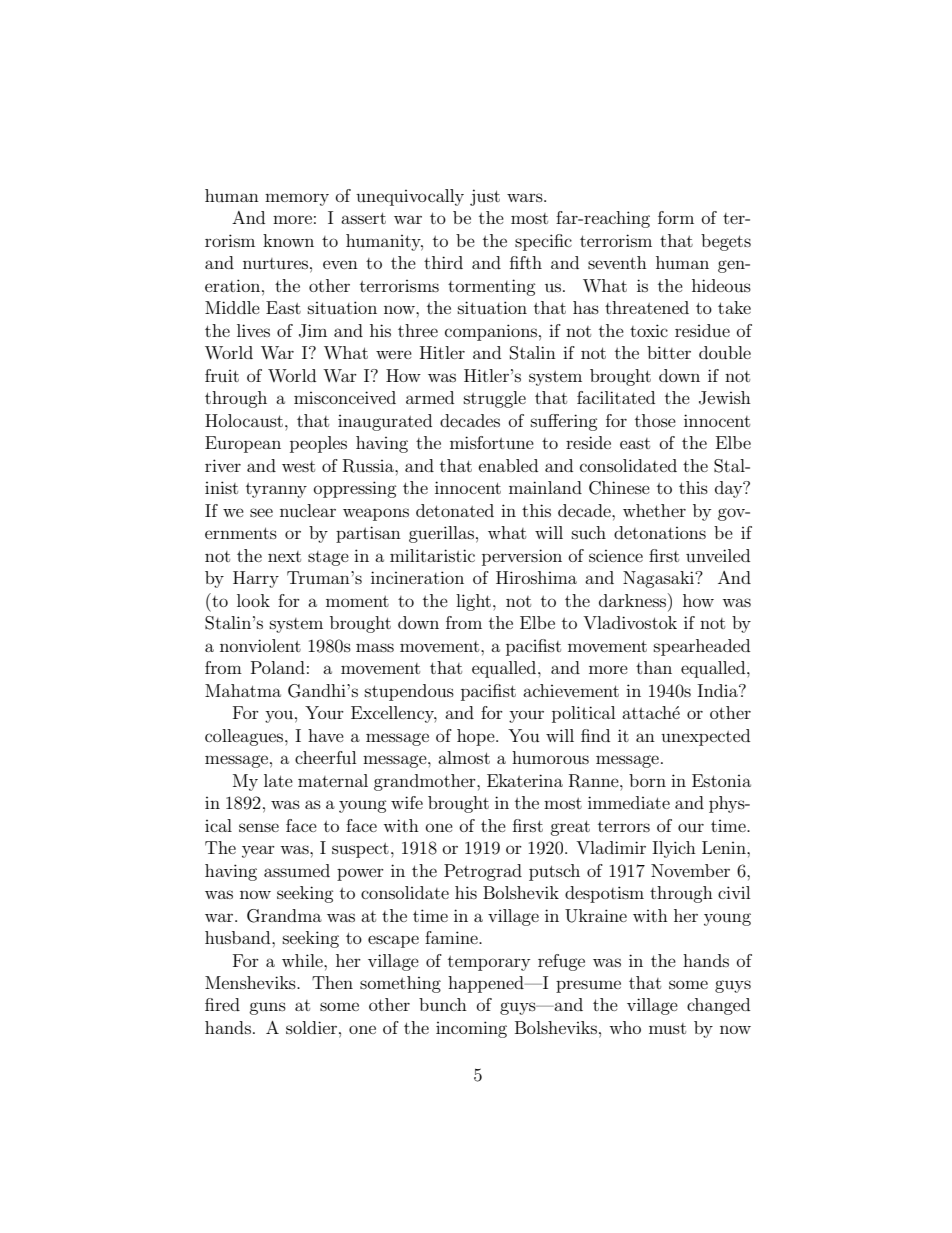  I want to click on must, so click(667, 1028).
